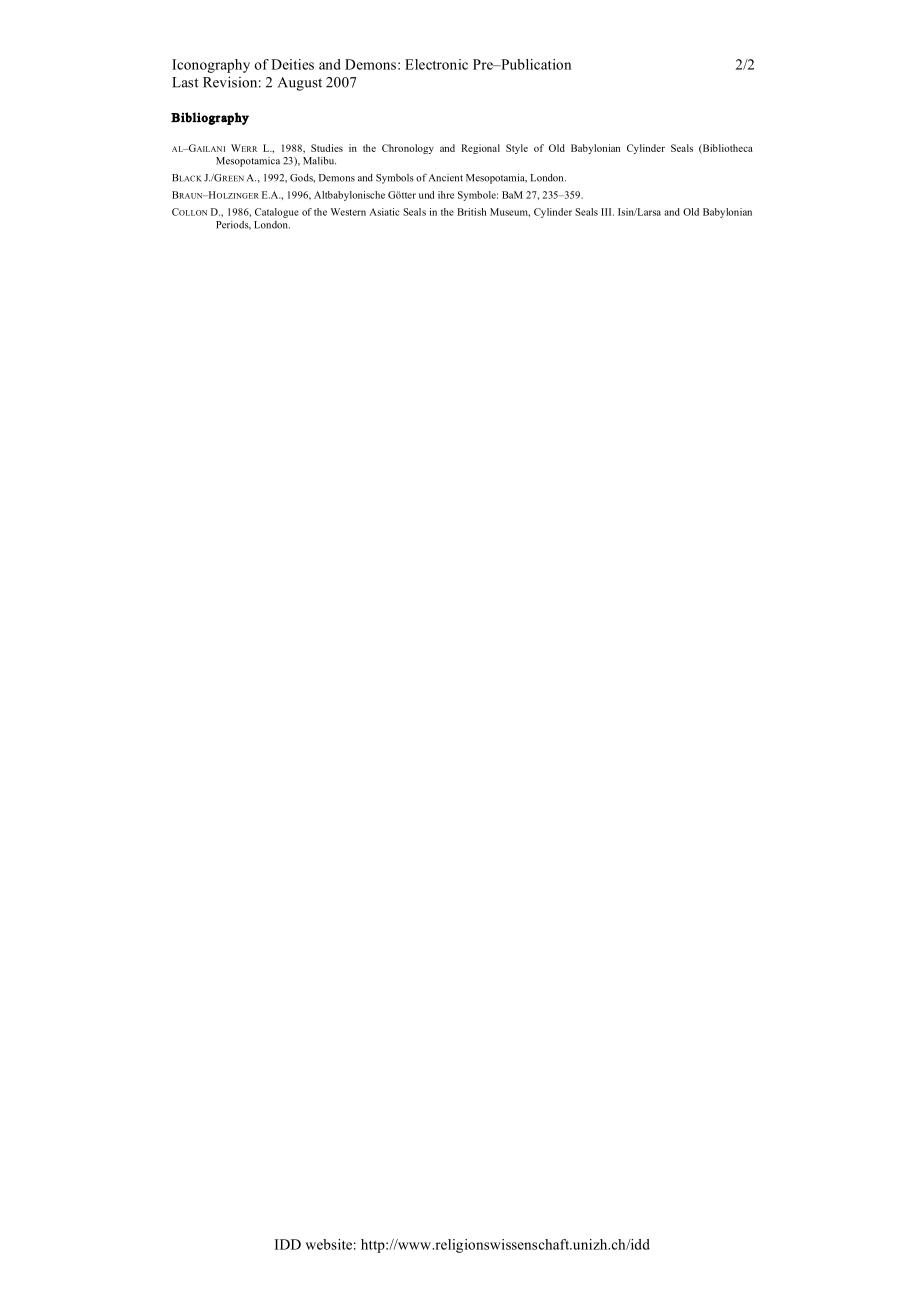 This screenshot has width=924, height=1308. Describe the element at coordinates (480, 149) in the screenshot. I see `Regional` at that location.
